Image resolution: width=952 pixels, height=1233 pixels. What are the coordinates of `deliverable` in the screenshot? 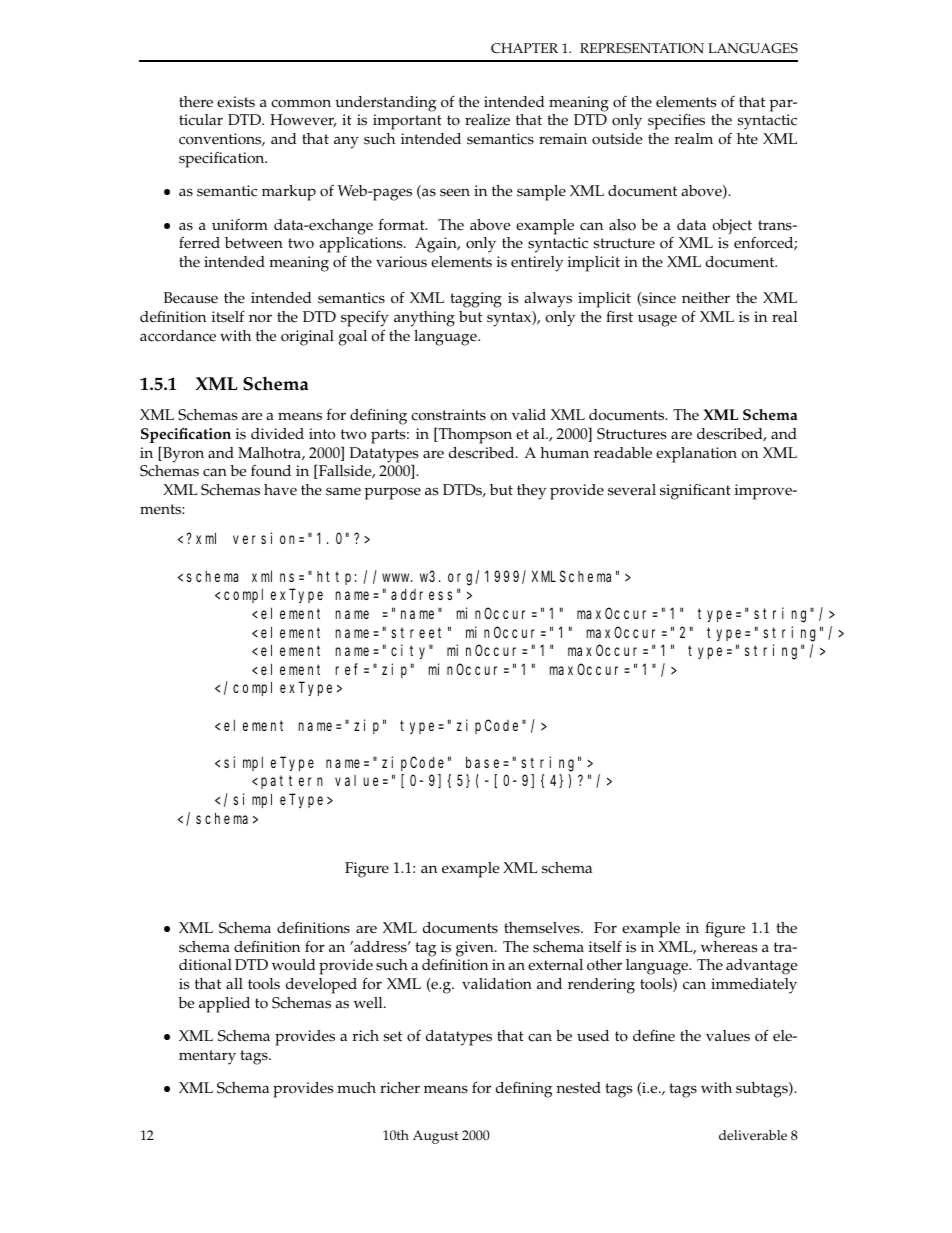 It's located at (753, 1135).
